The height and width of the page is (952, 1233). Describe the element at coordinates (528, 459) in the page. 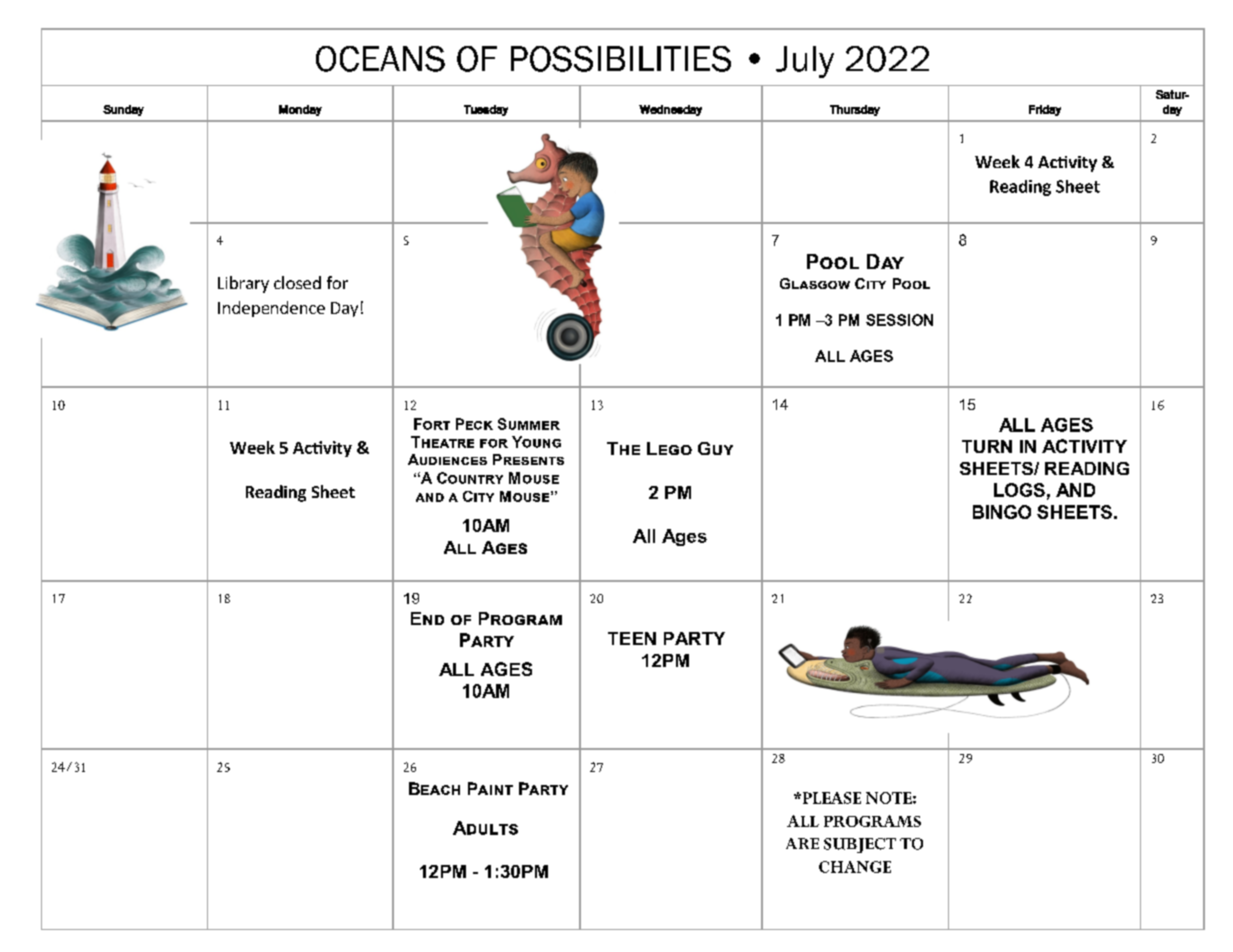

I see `Presents` at that location.
